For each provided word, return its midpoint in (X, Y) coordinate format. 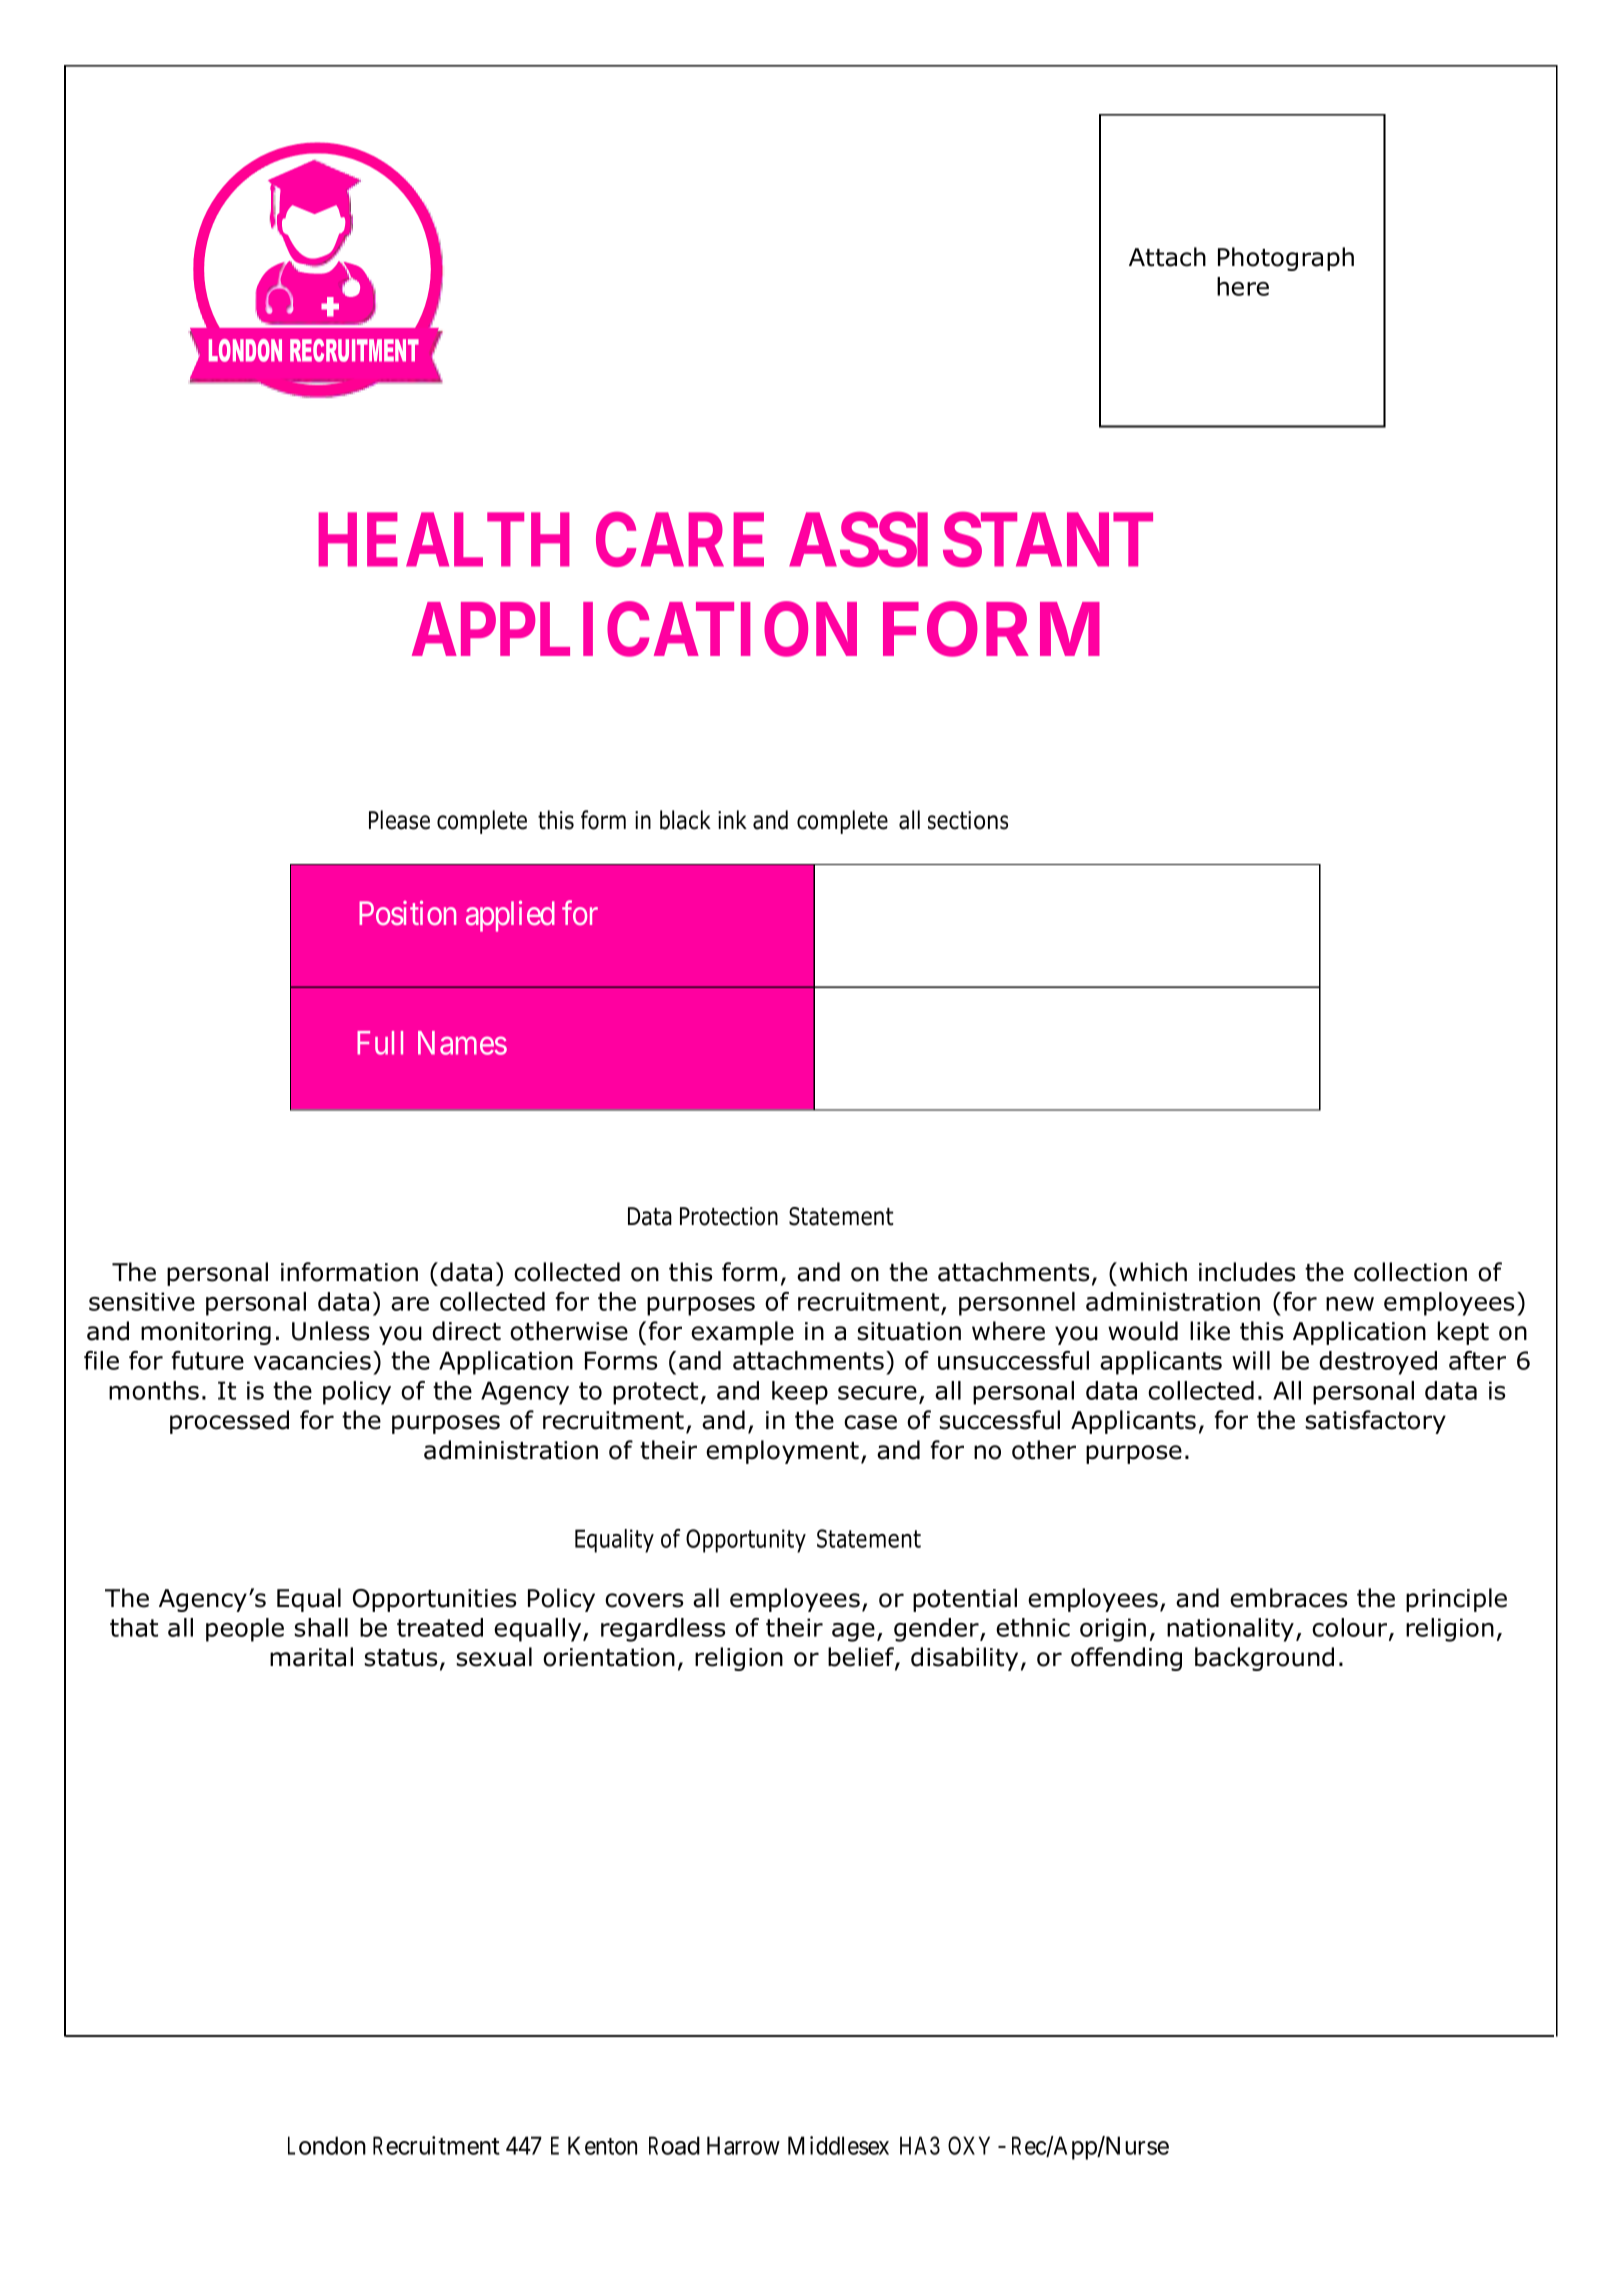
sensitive (142, 1301)
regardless (663, 1630)
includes (1247, 1272)
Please (399, 820)
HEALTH (444, 540)
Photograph (1286, 259)
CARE (680, 540)
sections (968, 820)
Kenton (602, 2145)
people (245, 1630)
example (742, 1333)
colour (1351, 1629)
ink (732, 819)
